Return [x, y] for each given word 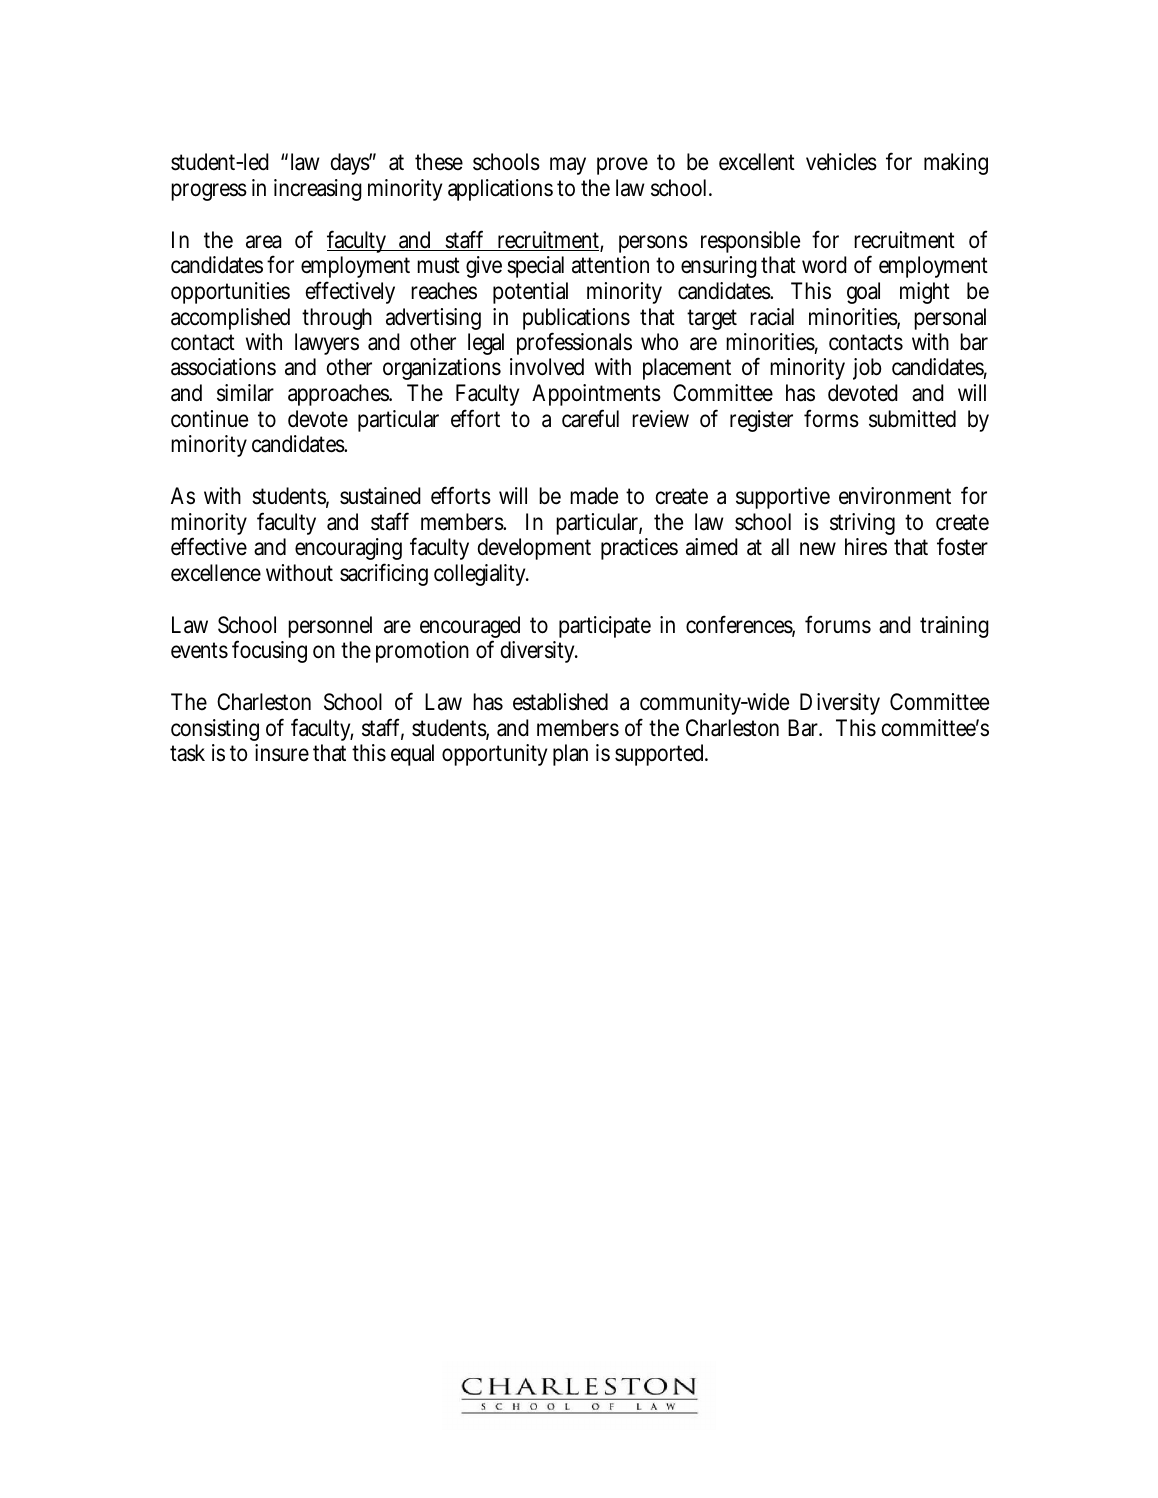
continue [209, 419]
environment [895, 496]
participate [605, 627]
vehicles [841, 162]
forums [838, 624]
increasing [318, 190]
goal [863, 293]
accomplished [230, 319]
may [568, 166]
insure [282, 753]
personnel [330, 627]
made [594, 496]
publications [576, 320]
